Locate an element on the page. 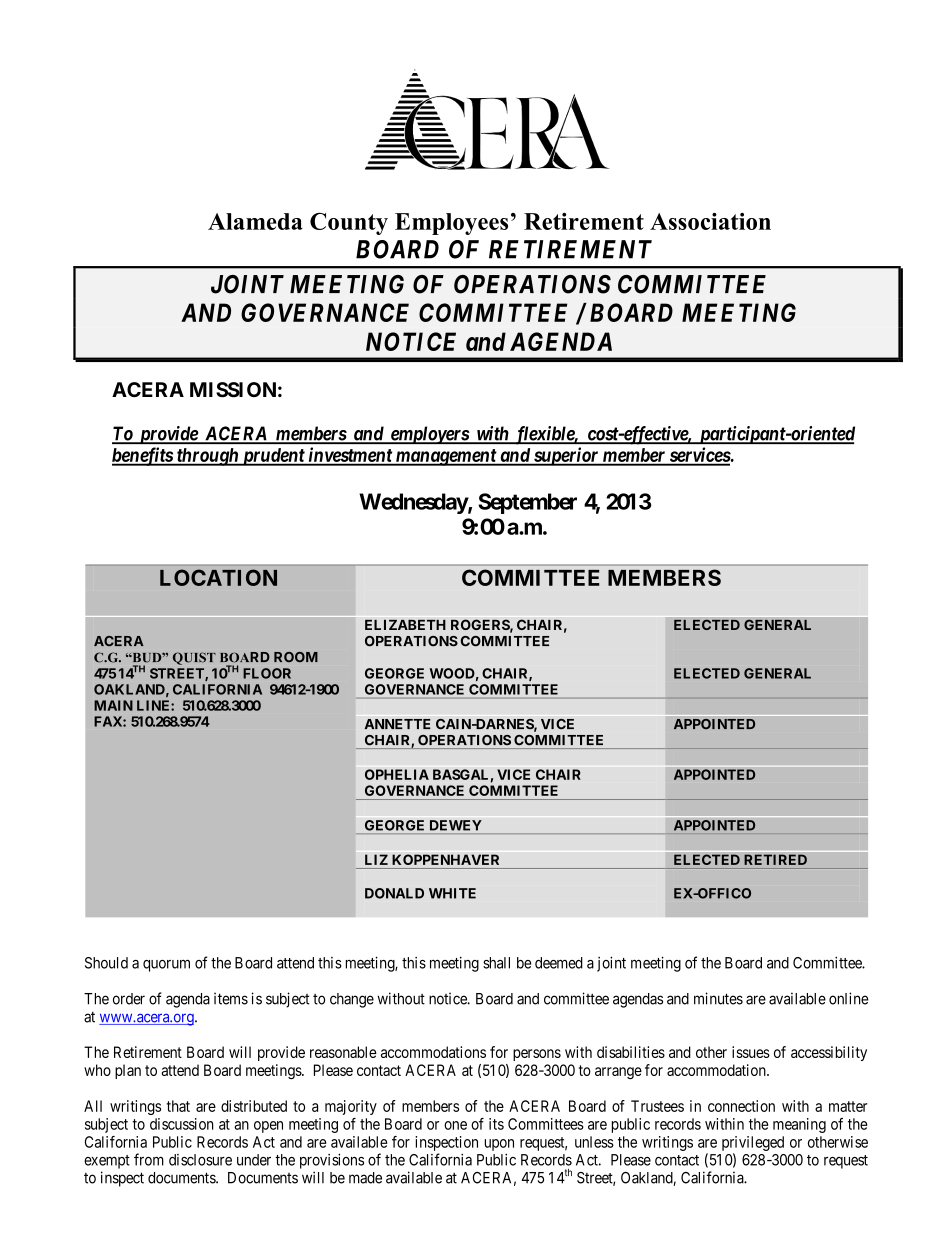 The image size is (952, 1233). management is located at coordinates (445, 457).
